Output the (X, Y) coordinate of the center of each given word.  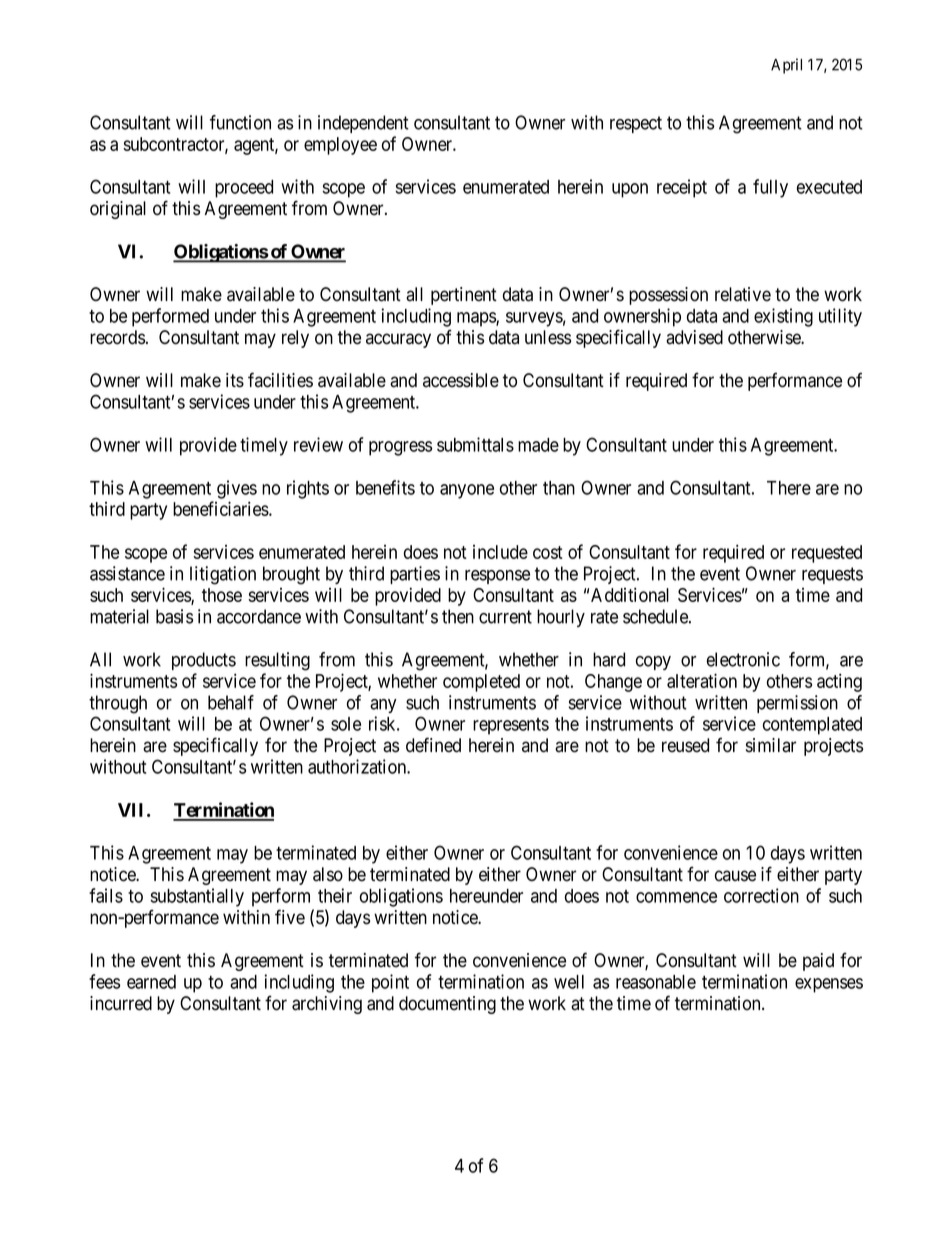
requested (827, 554)
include (500, 552)
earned (151, 982)
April (786, 66)
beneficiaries (221, 508)
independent (363, 124)
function (240, 122)
